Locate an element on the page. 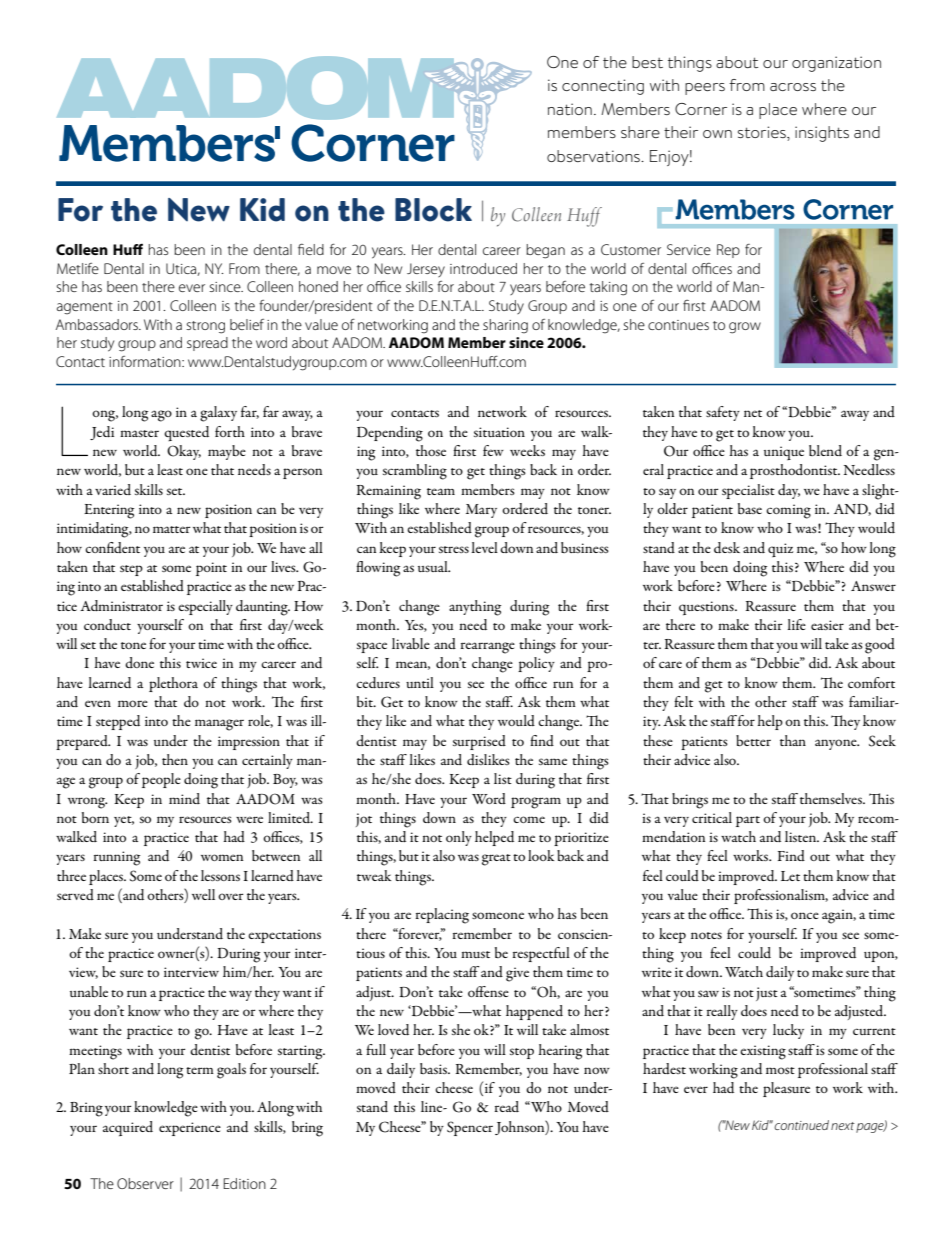 The width and height of the document is (952, 1233). across is located at coordinates (793, 87).
